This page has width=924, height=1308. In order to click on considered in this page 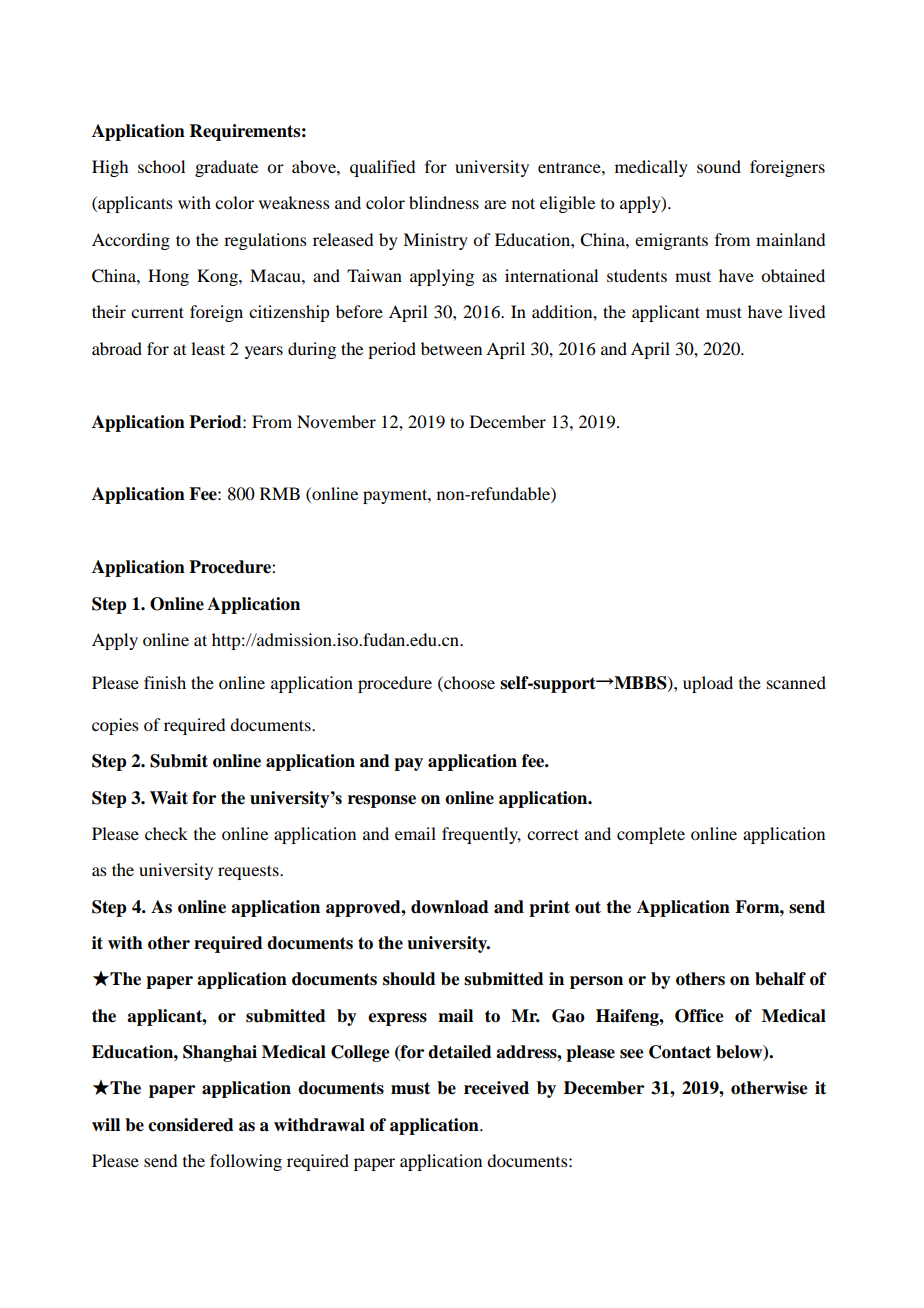, I will do `click(191, 1125)`.
